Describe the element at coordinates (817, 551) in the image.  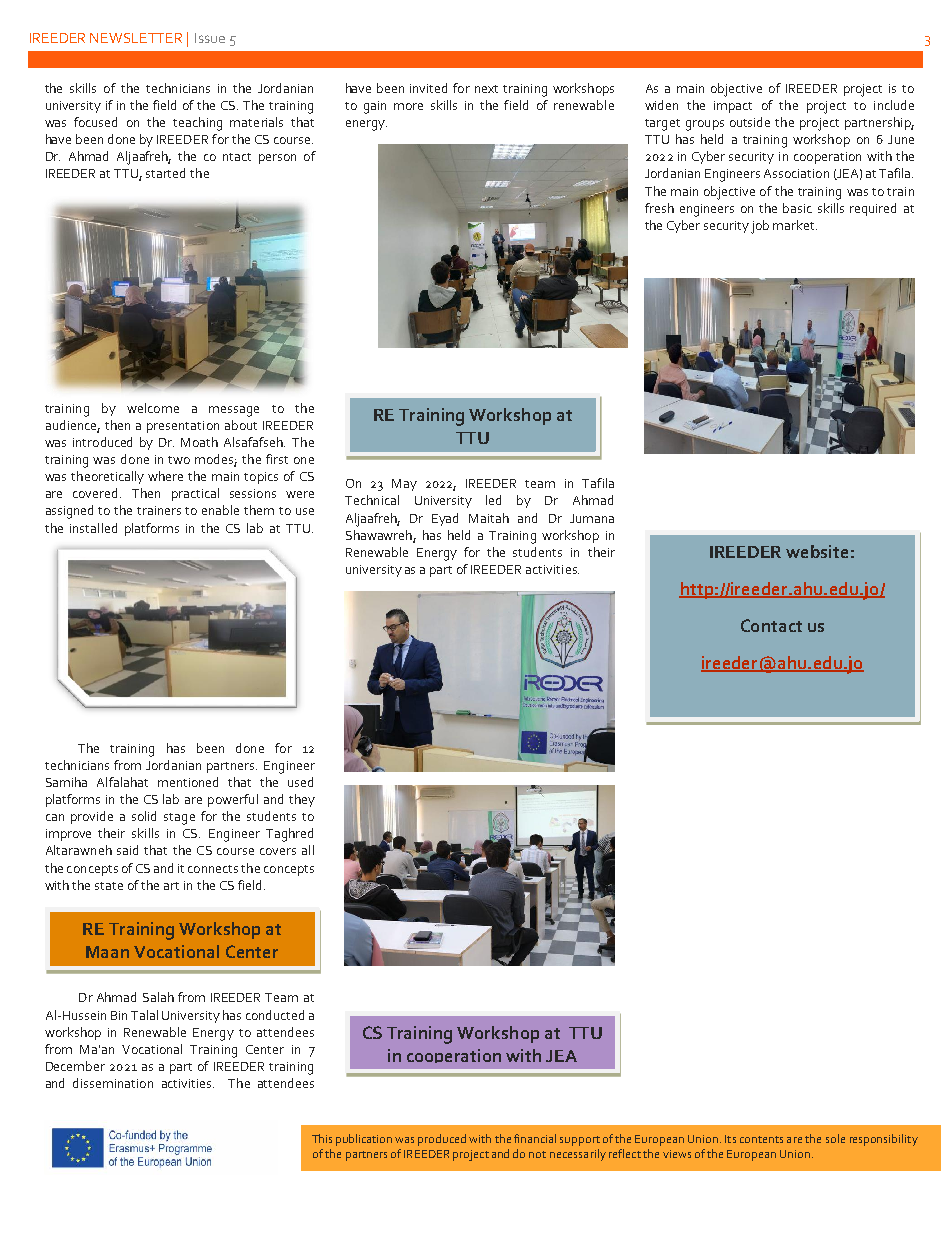
I see `website` at that location.
